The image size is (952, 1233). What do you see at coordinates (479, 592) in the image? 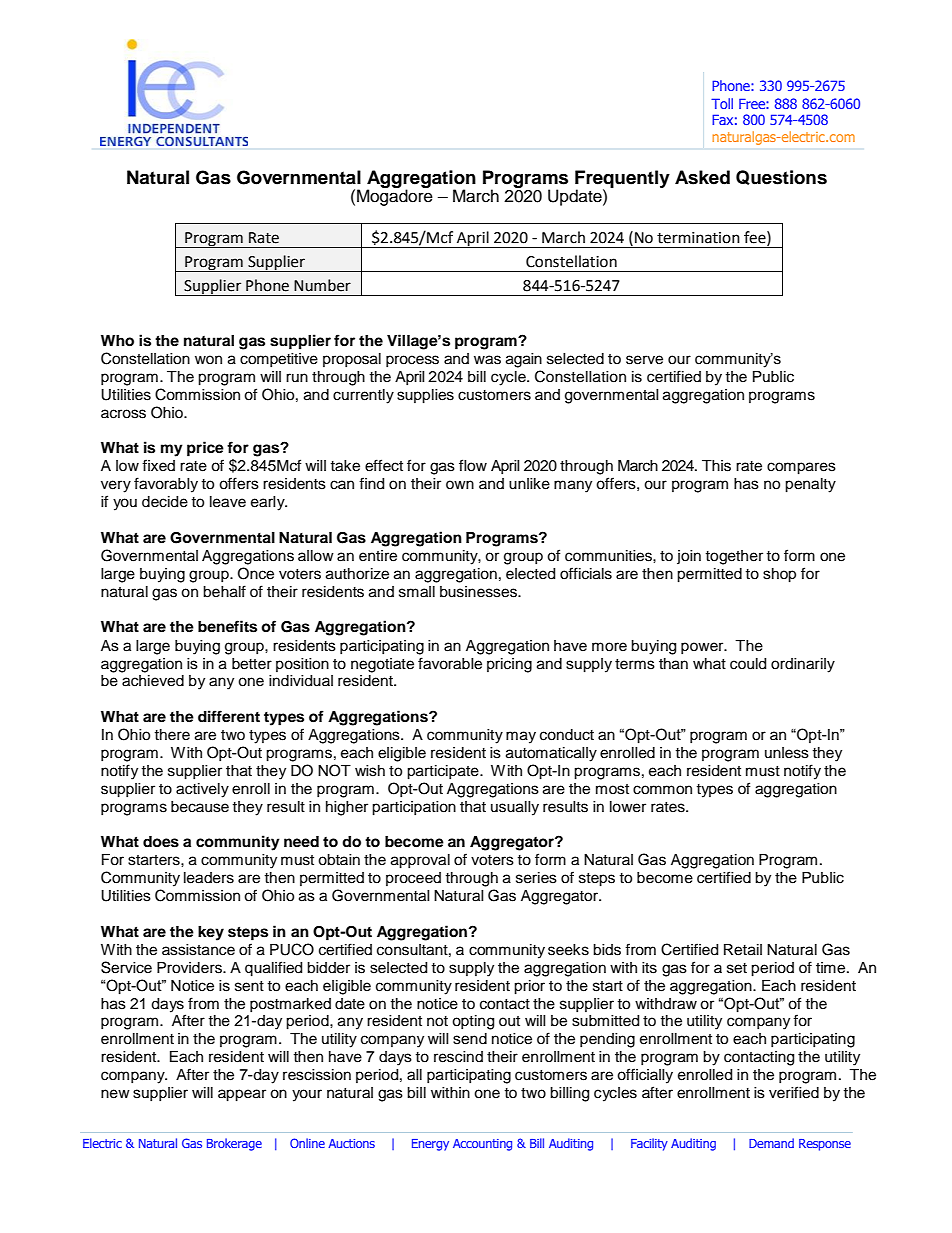
I see `businesses` at bounding box center [479, 592].
